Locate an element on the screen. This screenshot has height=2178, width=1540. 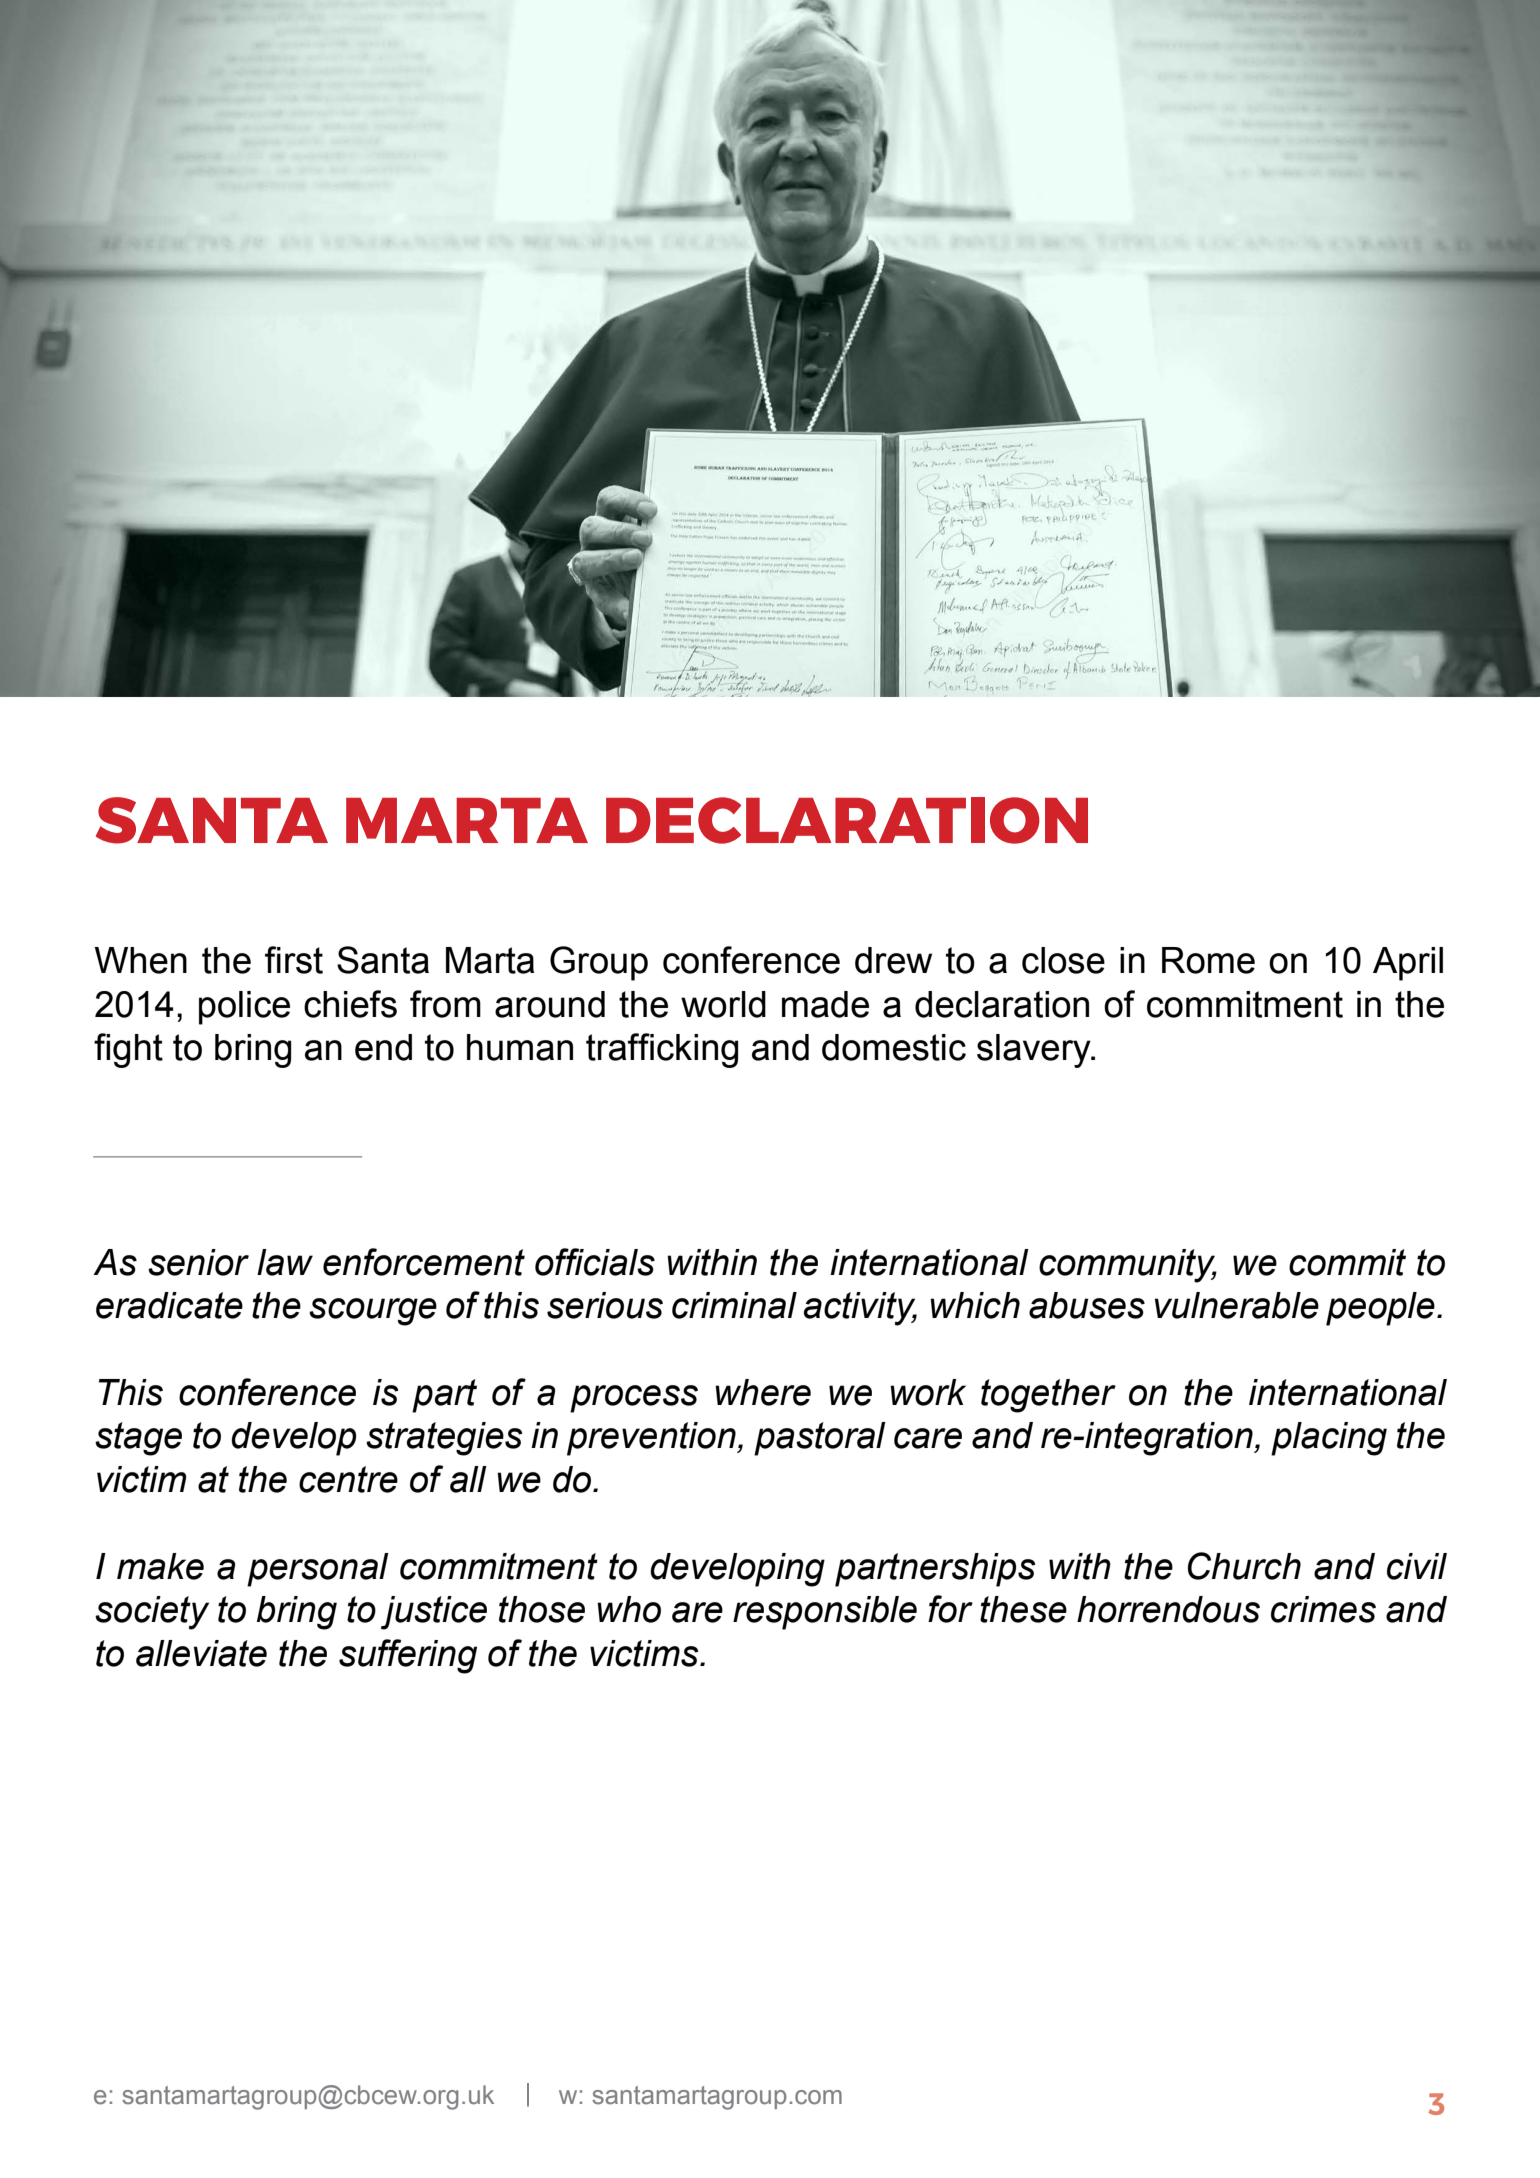
placing is located at coordinates (1329, 1439).
